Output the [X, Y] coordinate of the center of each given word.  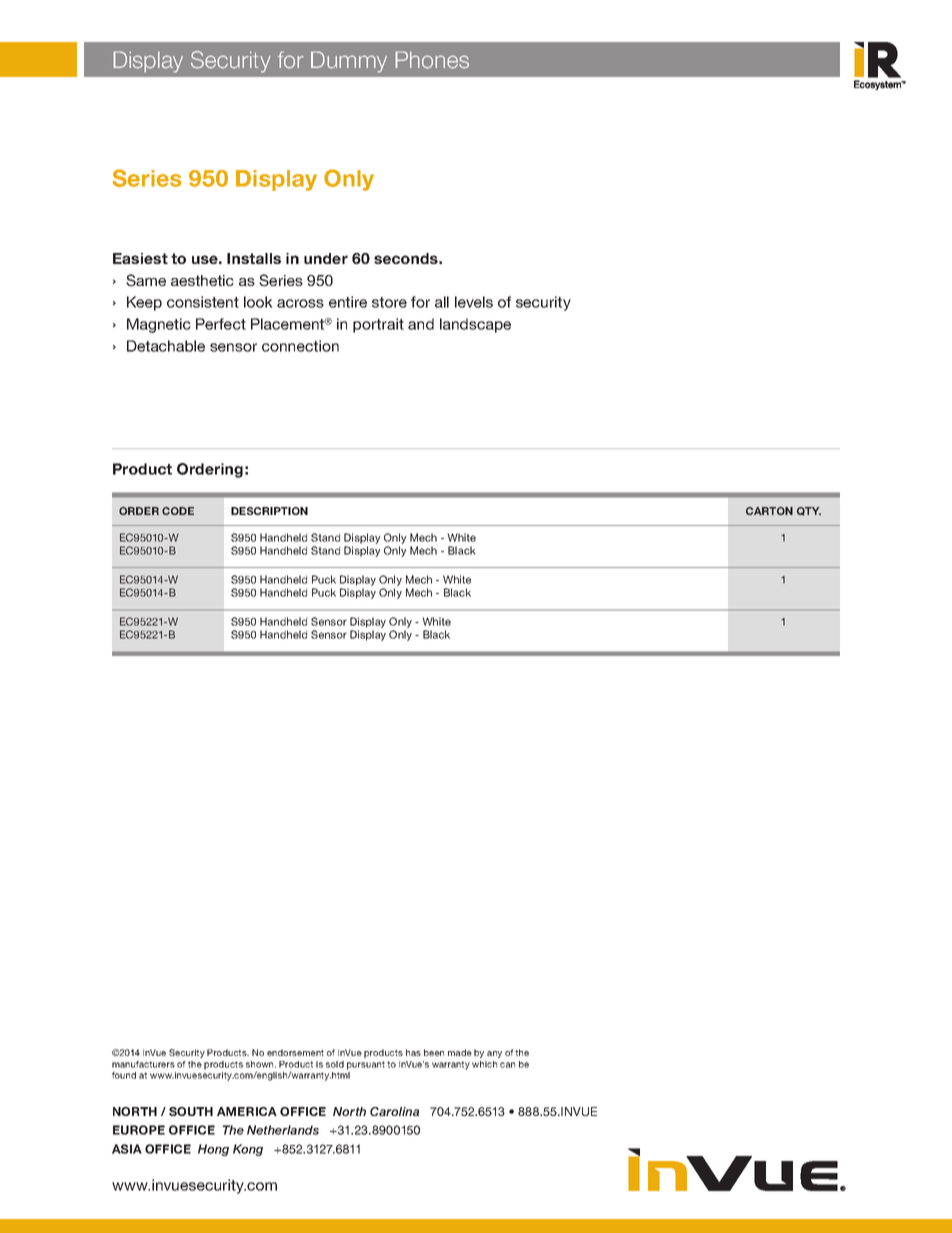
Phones [432, 60]
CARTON [769, 511]
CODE [178, 511]
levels [474, 302]
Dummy [349, 62]
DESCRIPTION [269, 511]
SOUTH [191, 1111]
